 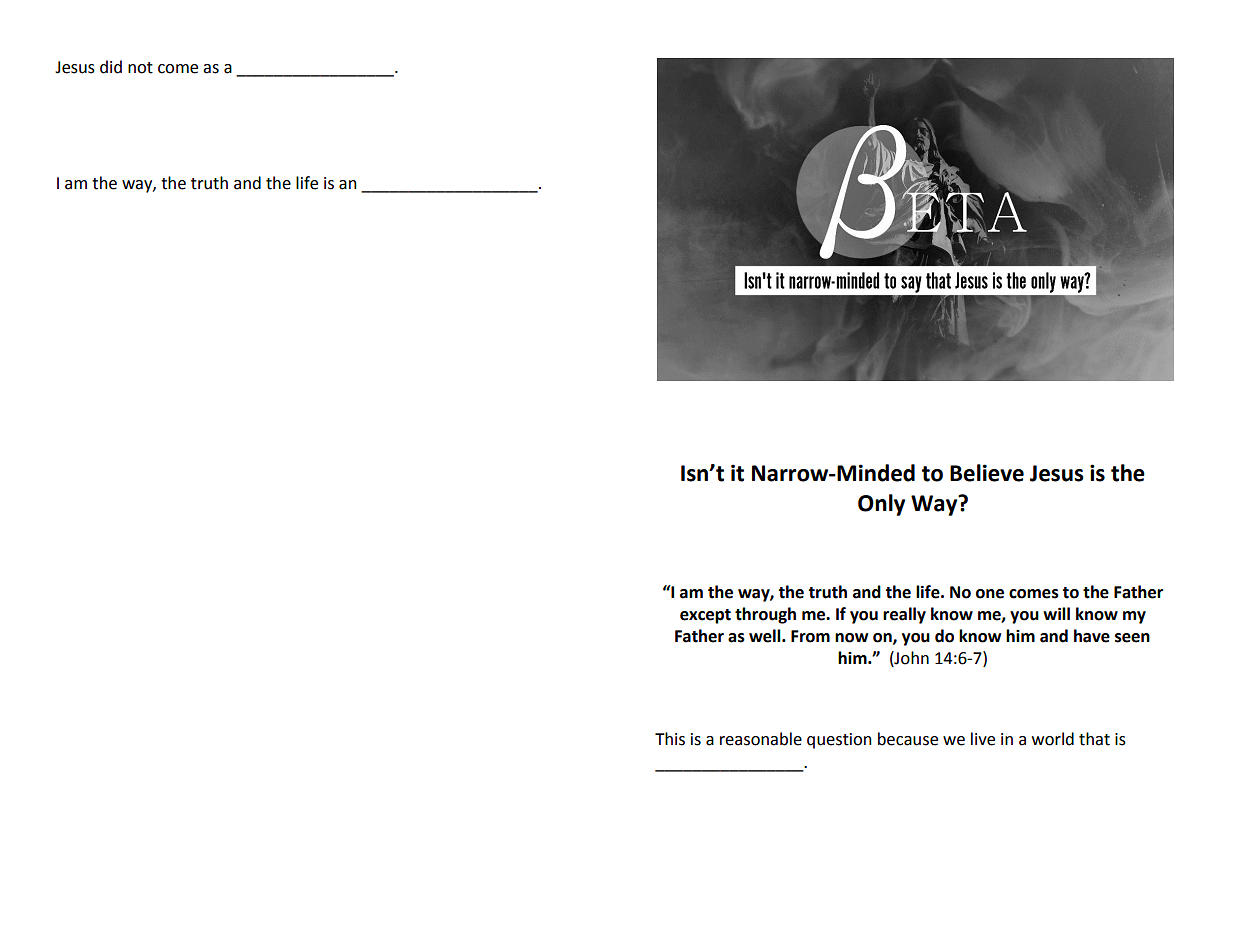 What do you see at coordinates (111, 67) in the screenshot?
I see `did` at bounding box center [111, 67].
